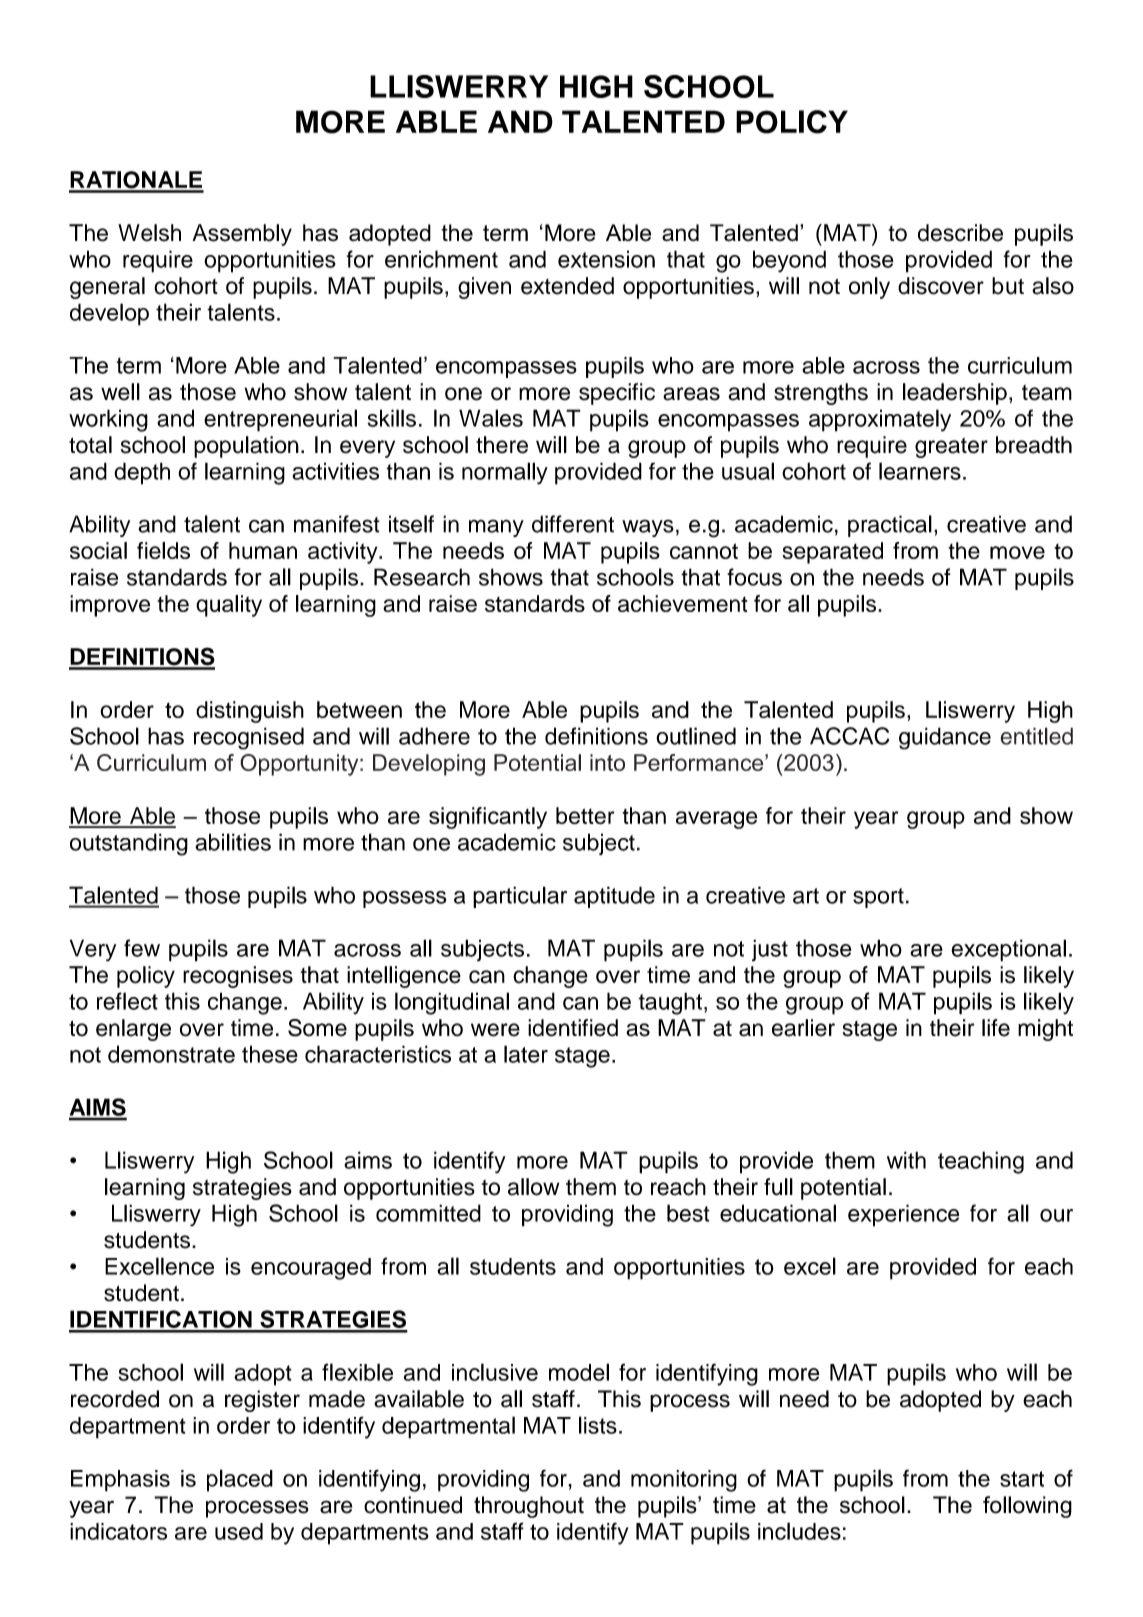 The height and width of the screenshot is (1617, 1143). I want to click on aptitude, so click(614, 897).
